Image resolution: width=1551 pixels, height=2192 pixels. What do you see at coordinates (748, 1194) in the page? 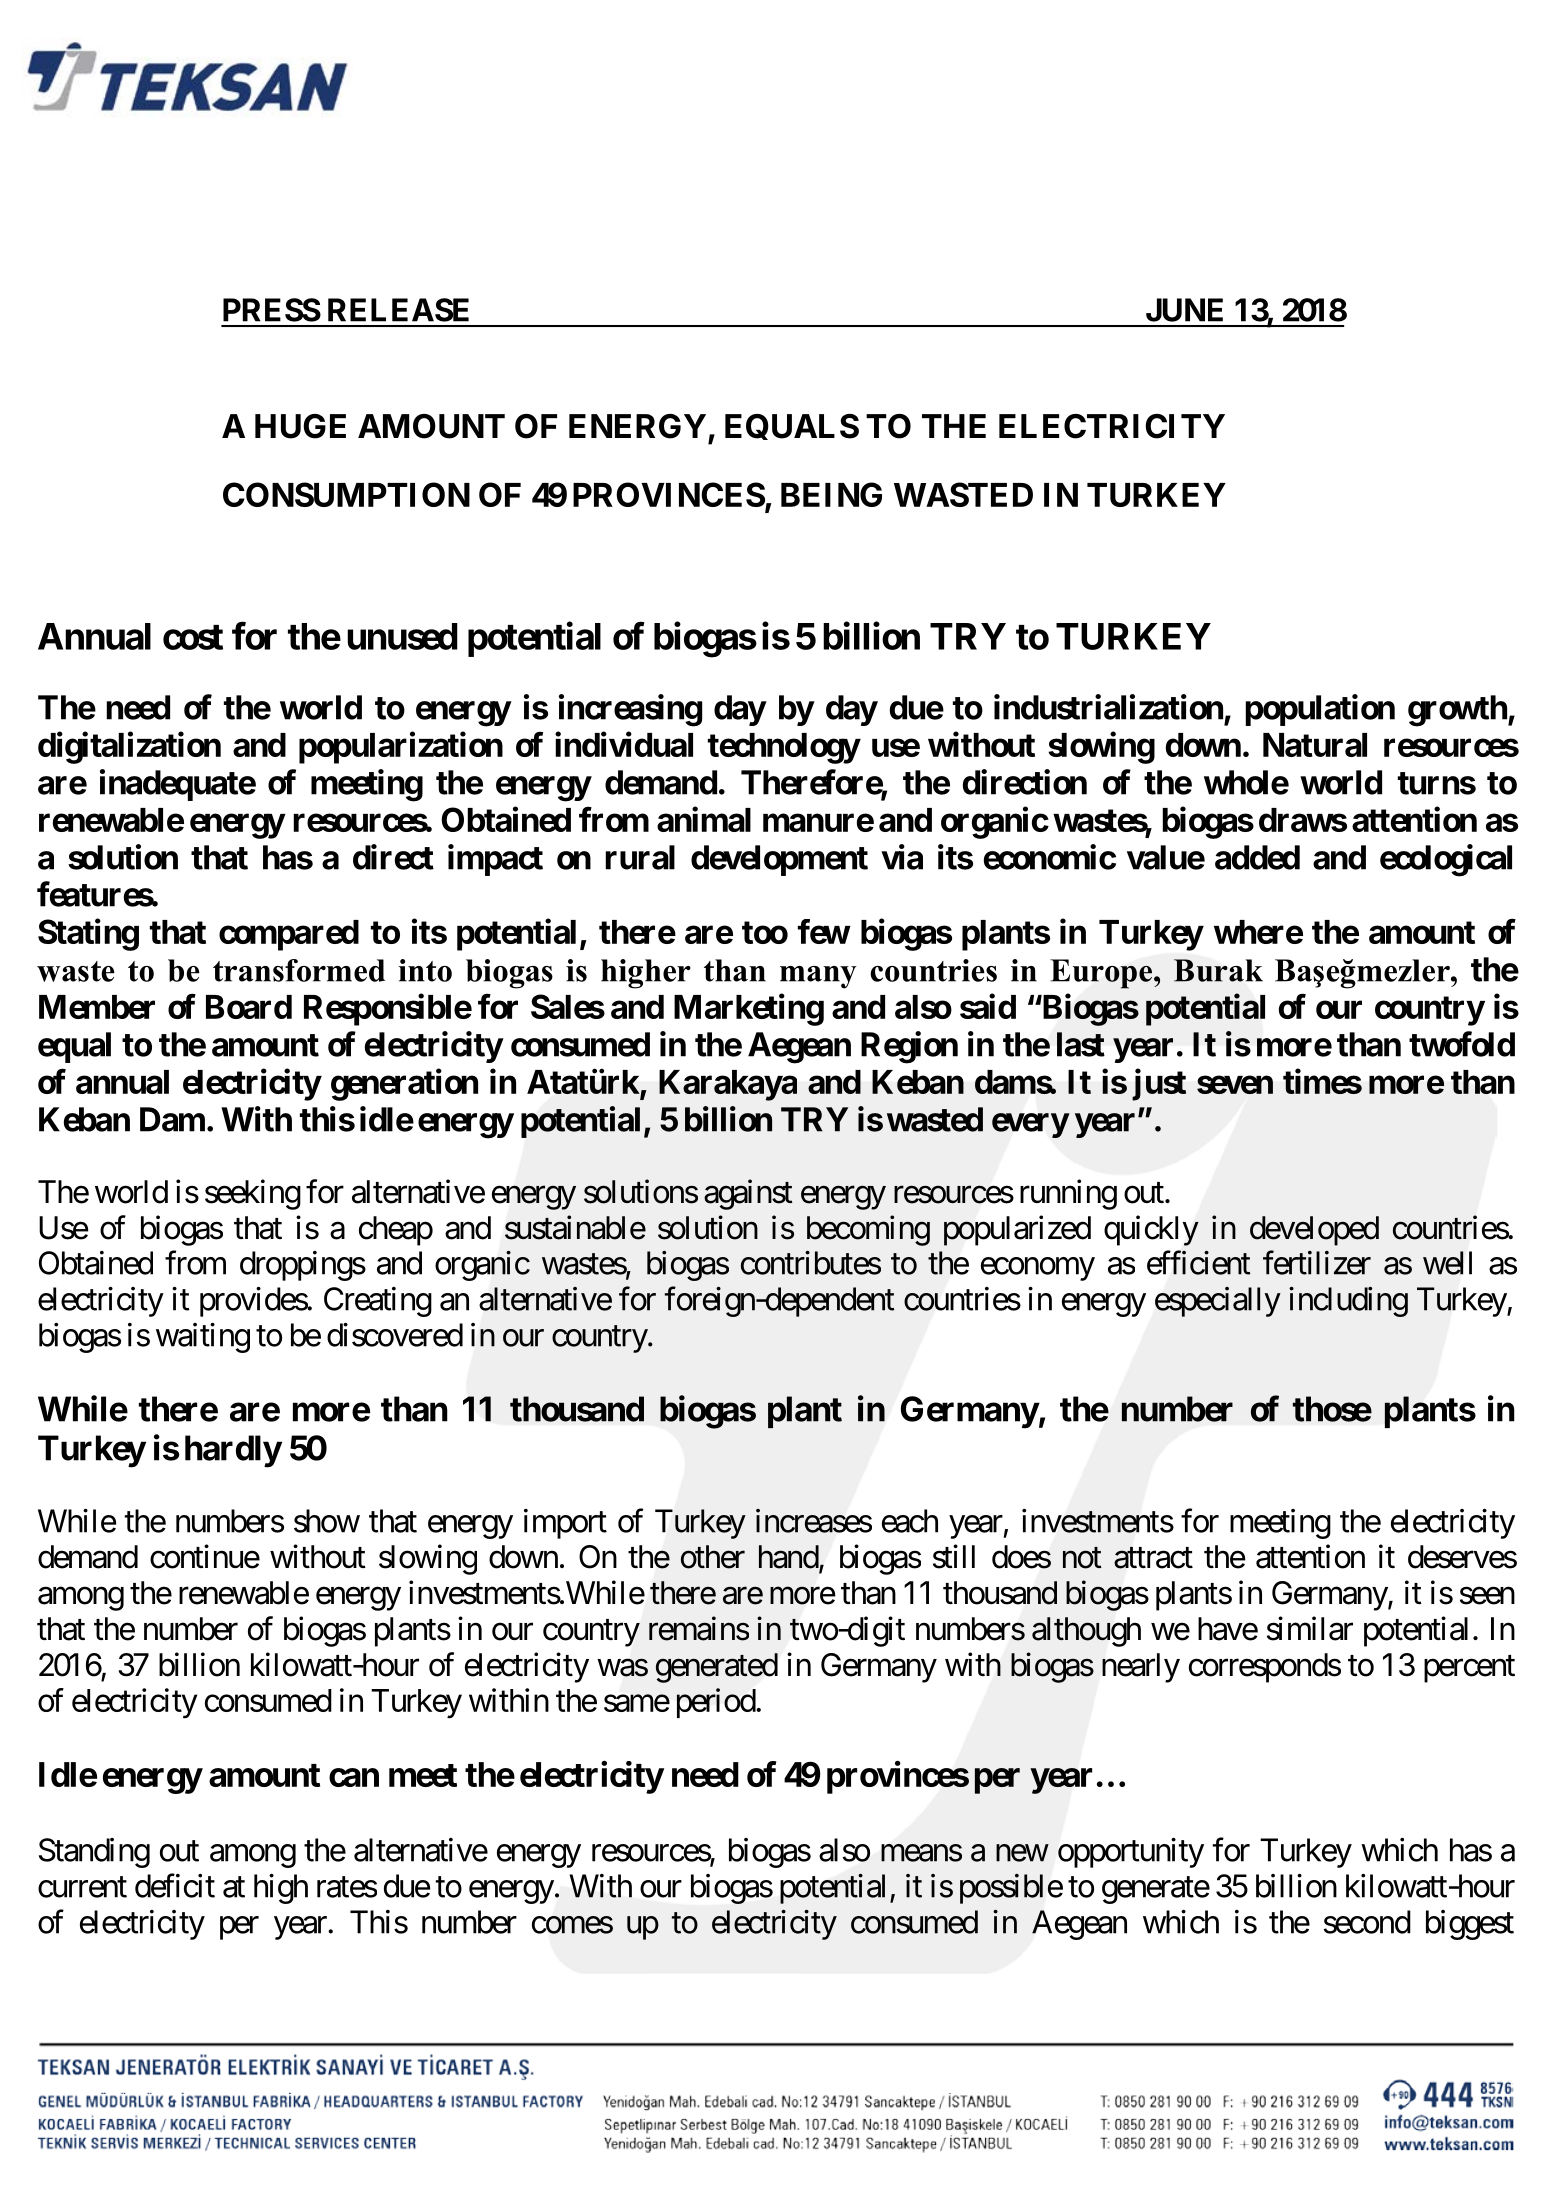
I see `against` at bounding box center [748, 1194].
